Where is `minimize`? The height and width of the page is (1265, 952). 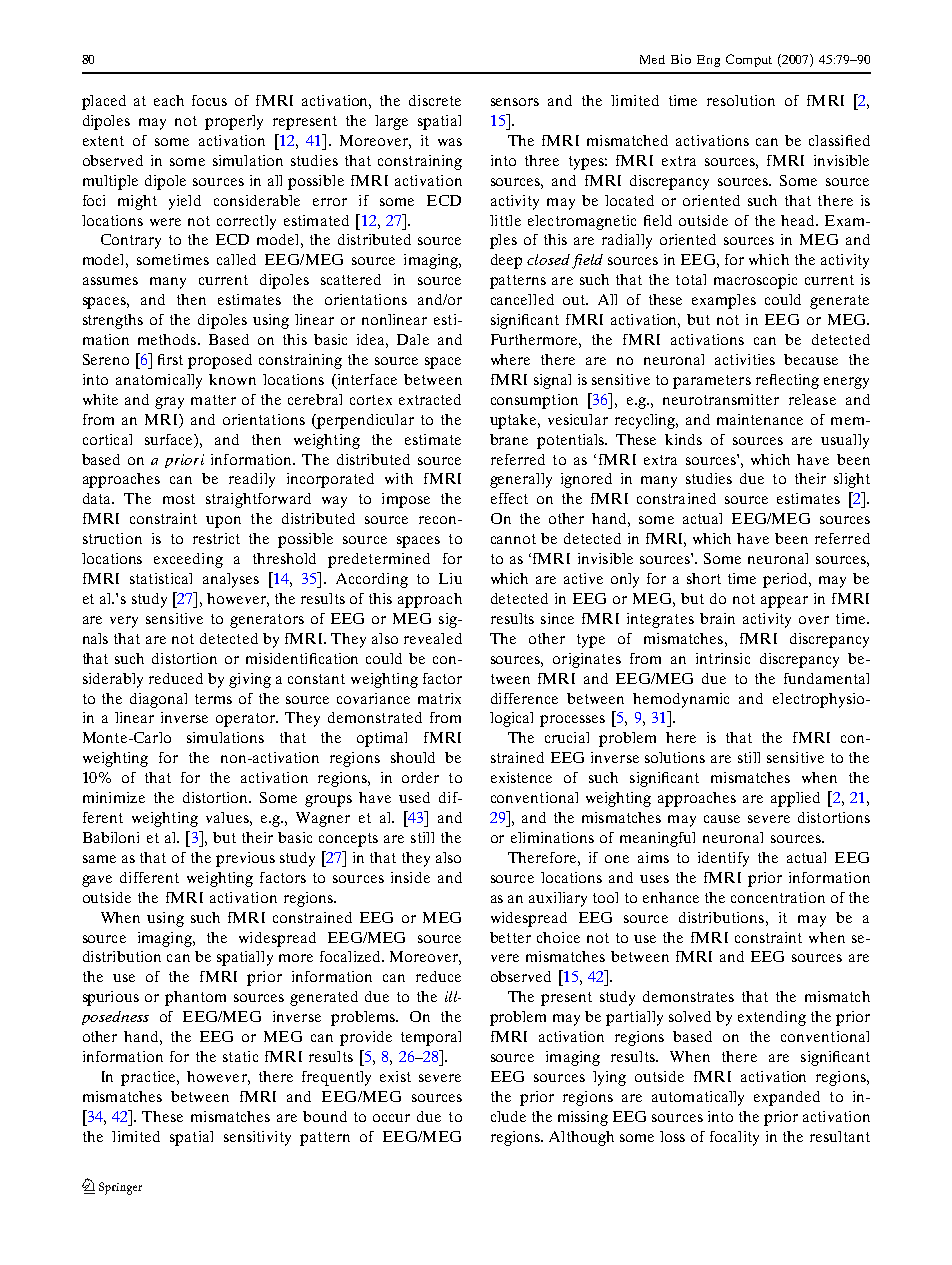 minimize is located at coordinates (114, 797).
